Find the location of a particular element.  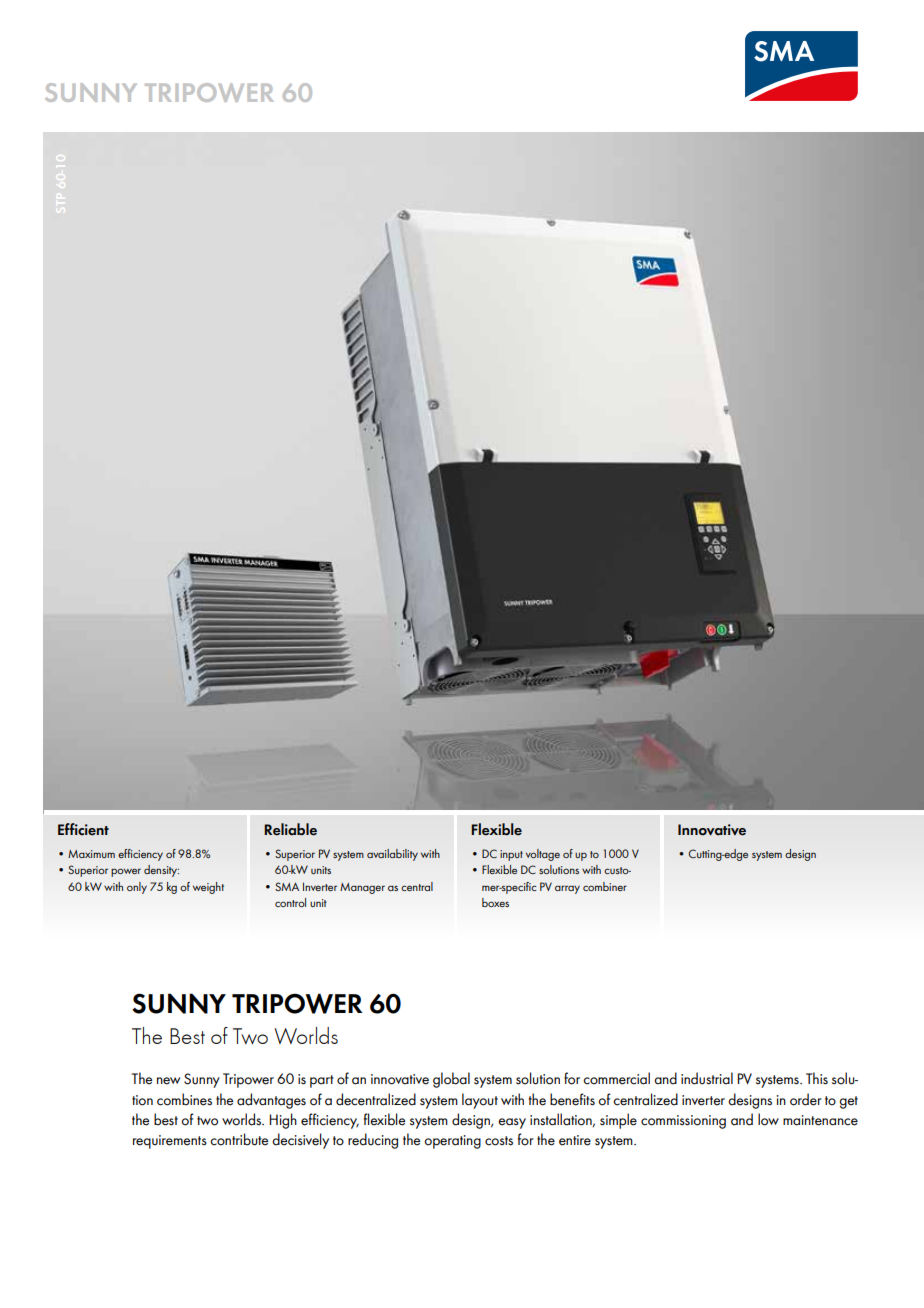

Efficient is located at coordinates (83, 829).
